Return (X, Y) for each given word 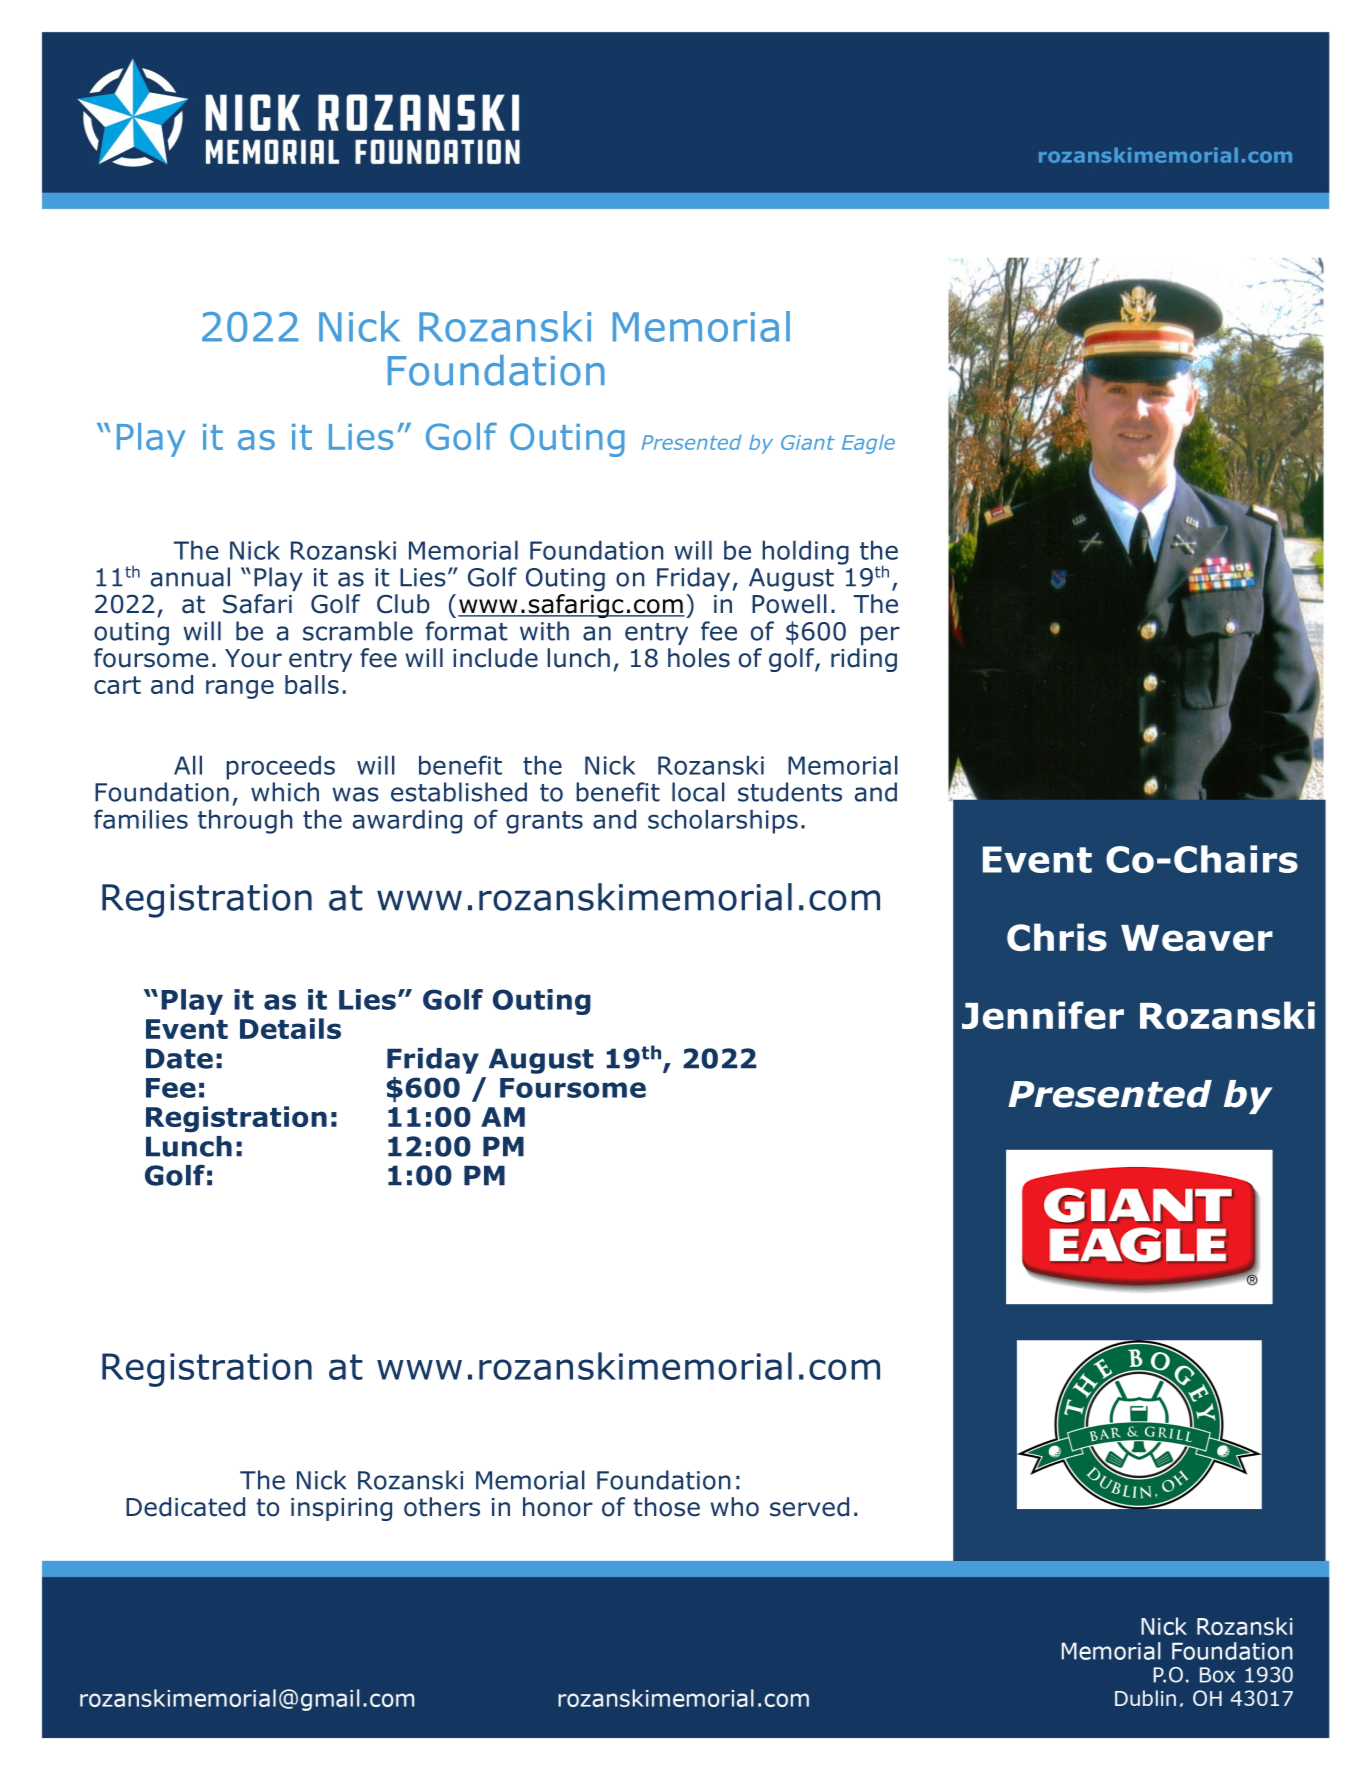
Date (179, 1058)
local (698, 792)
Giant (808, 442)
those (666, 1507)
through (245, 821)
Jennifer (1043, 1015)
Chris (1057, 937)
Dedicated (185, 1507)
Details (290, 1028)
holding (805, 552)
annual (190, 577)
